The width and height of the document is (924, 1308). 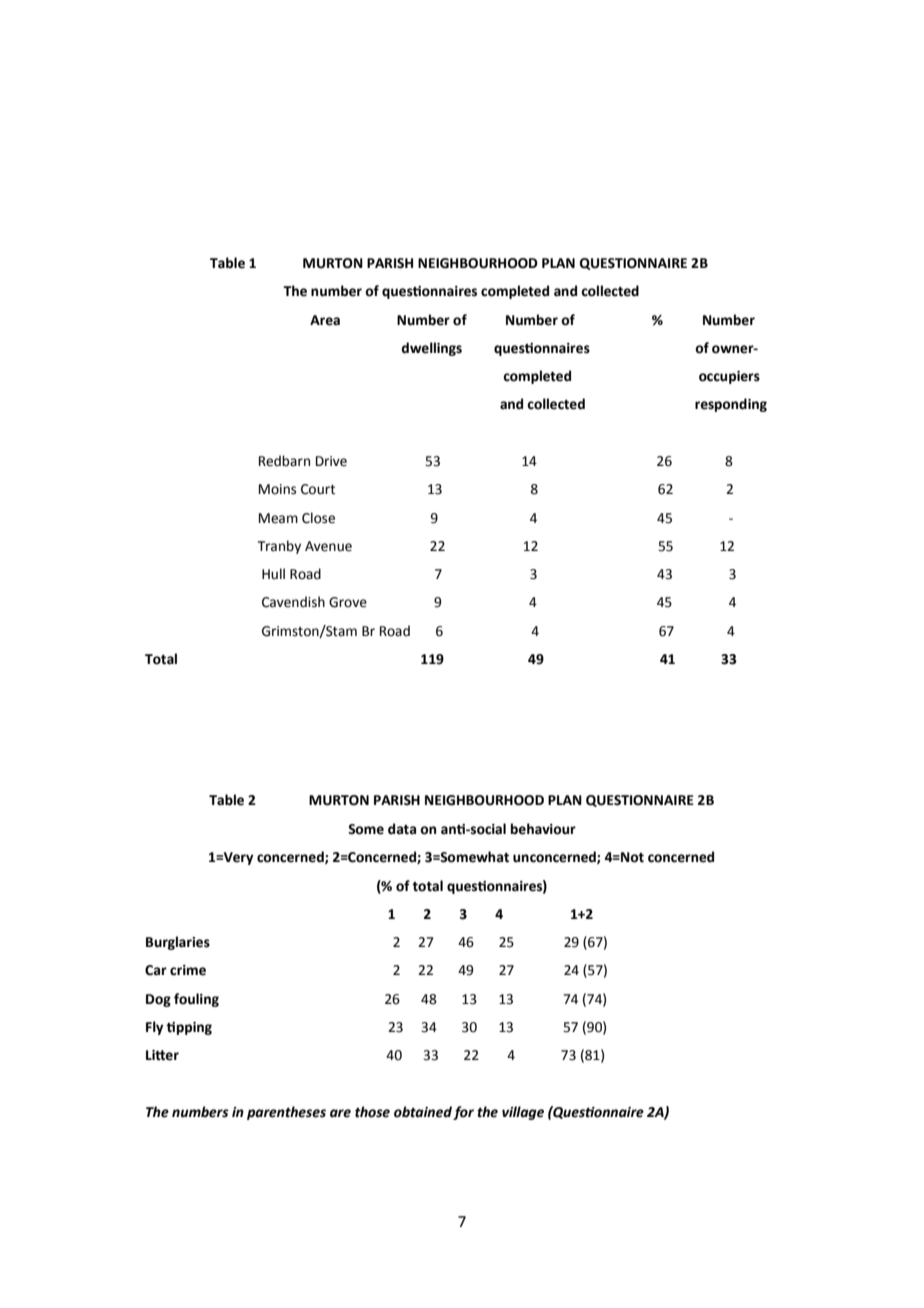 What do you see at coordinates (431, 349) in the document?
I see `dwellings` at bounding box center [431, 349].
